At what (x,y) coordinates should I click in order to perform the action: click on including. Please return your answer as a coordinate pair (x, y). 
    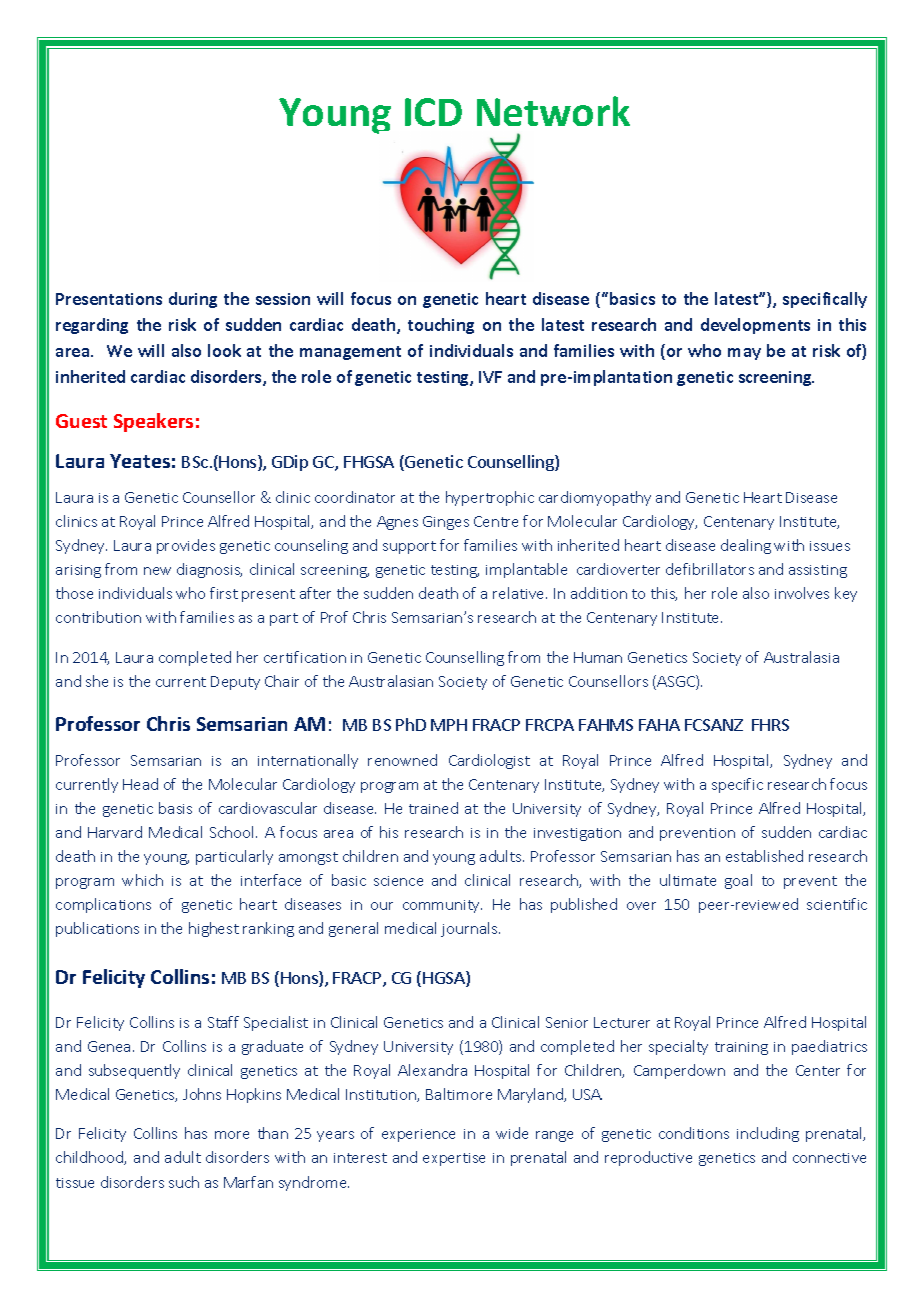
    Looking at the image, I should click on (768, 1134).
